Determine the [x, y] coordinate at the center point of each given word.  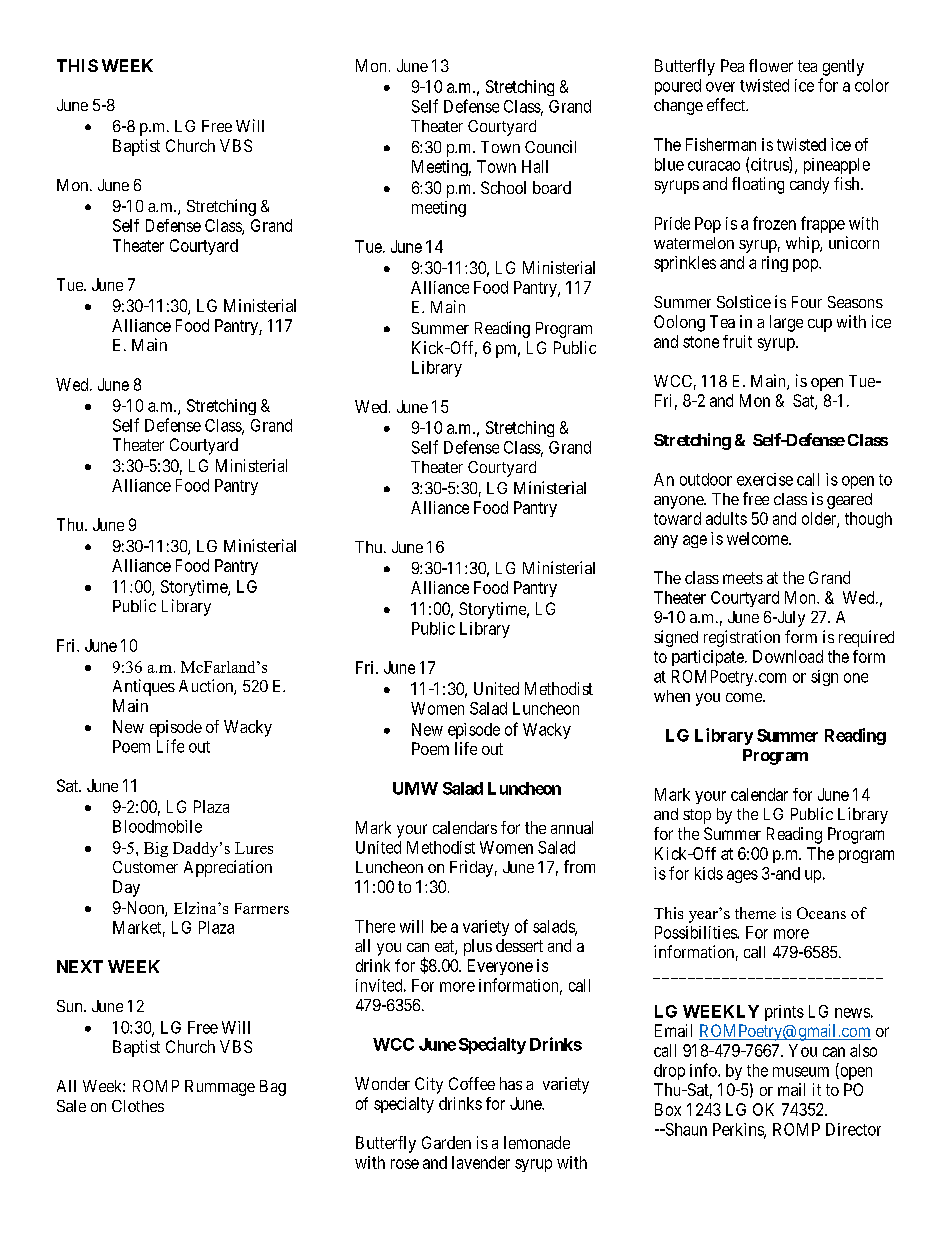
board [552, 187]
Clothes [138, 1106]
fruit [737, 341]
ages [742, 876]
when [672, 696]
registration [742, 638]
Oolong [679, 323]
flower [771, 65]
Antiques [144, 687]
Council [550, 146]
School [503, 187]
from [579, 866]
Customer [145, 867]
